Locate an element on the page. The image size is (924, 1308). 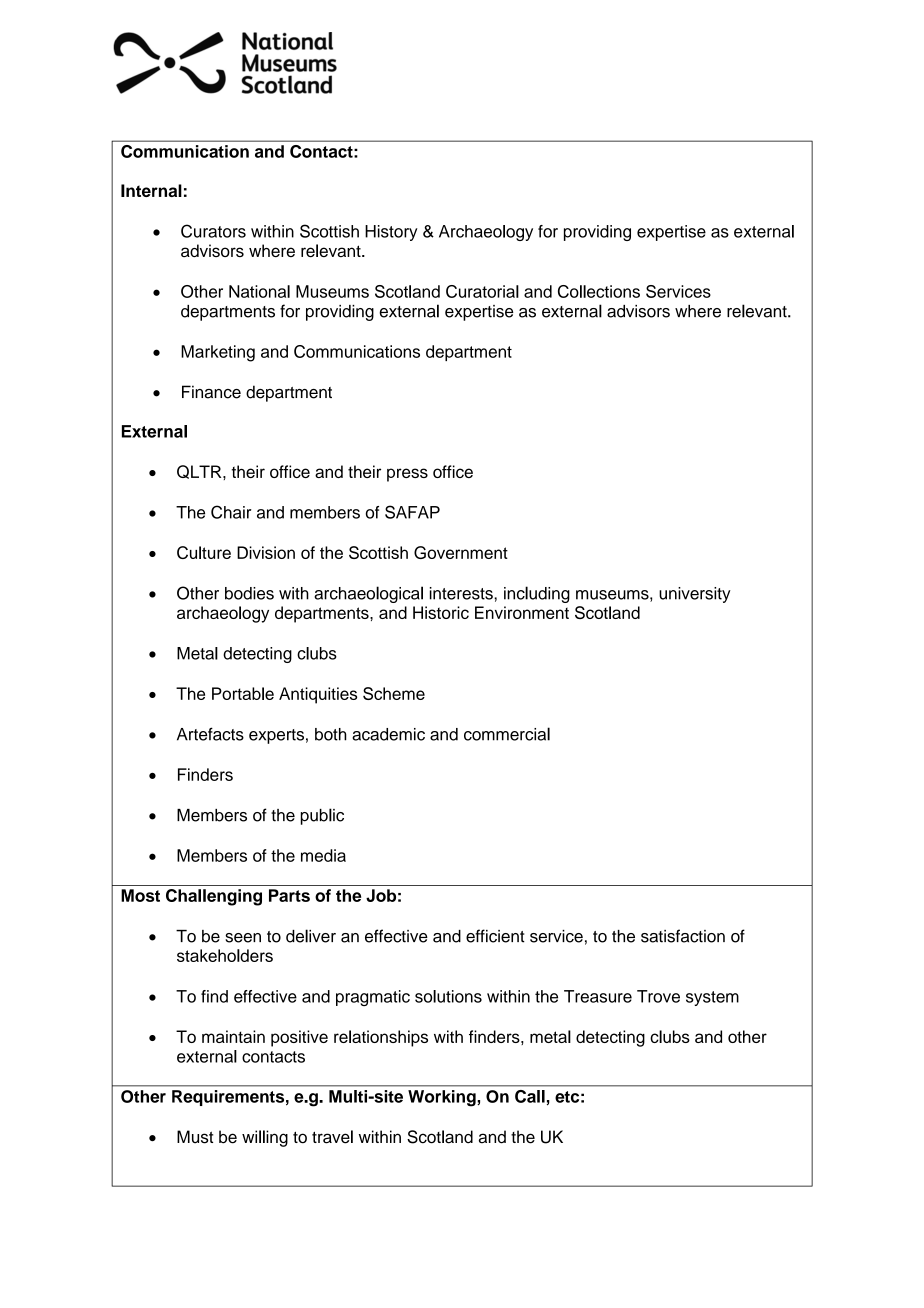
university is located at coordinates (695, 595).
